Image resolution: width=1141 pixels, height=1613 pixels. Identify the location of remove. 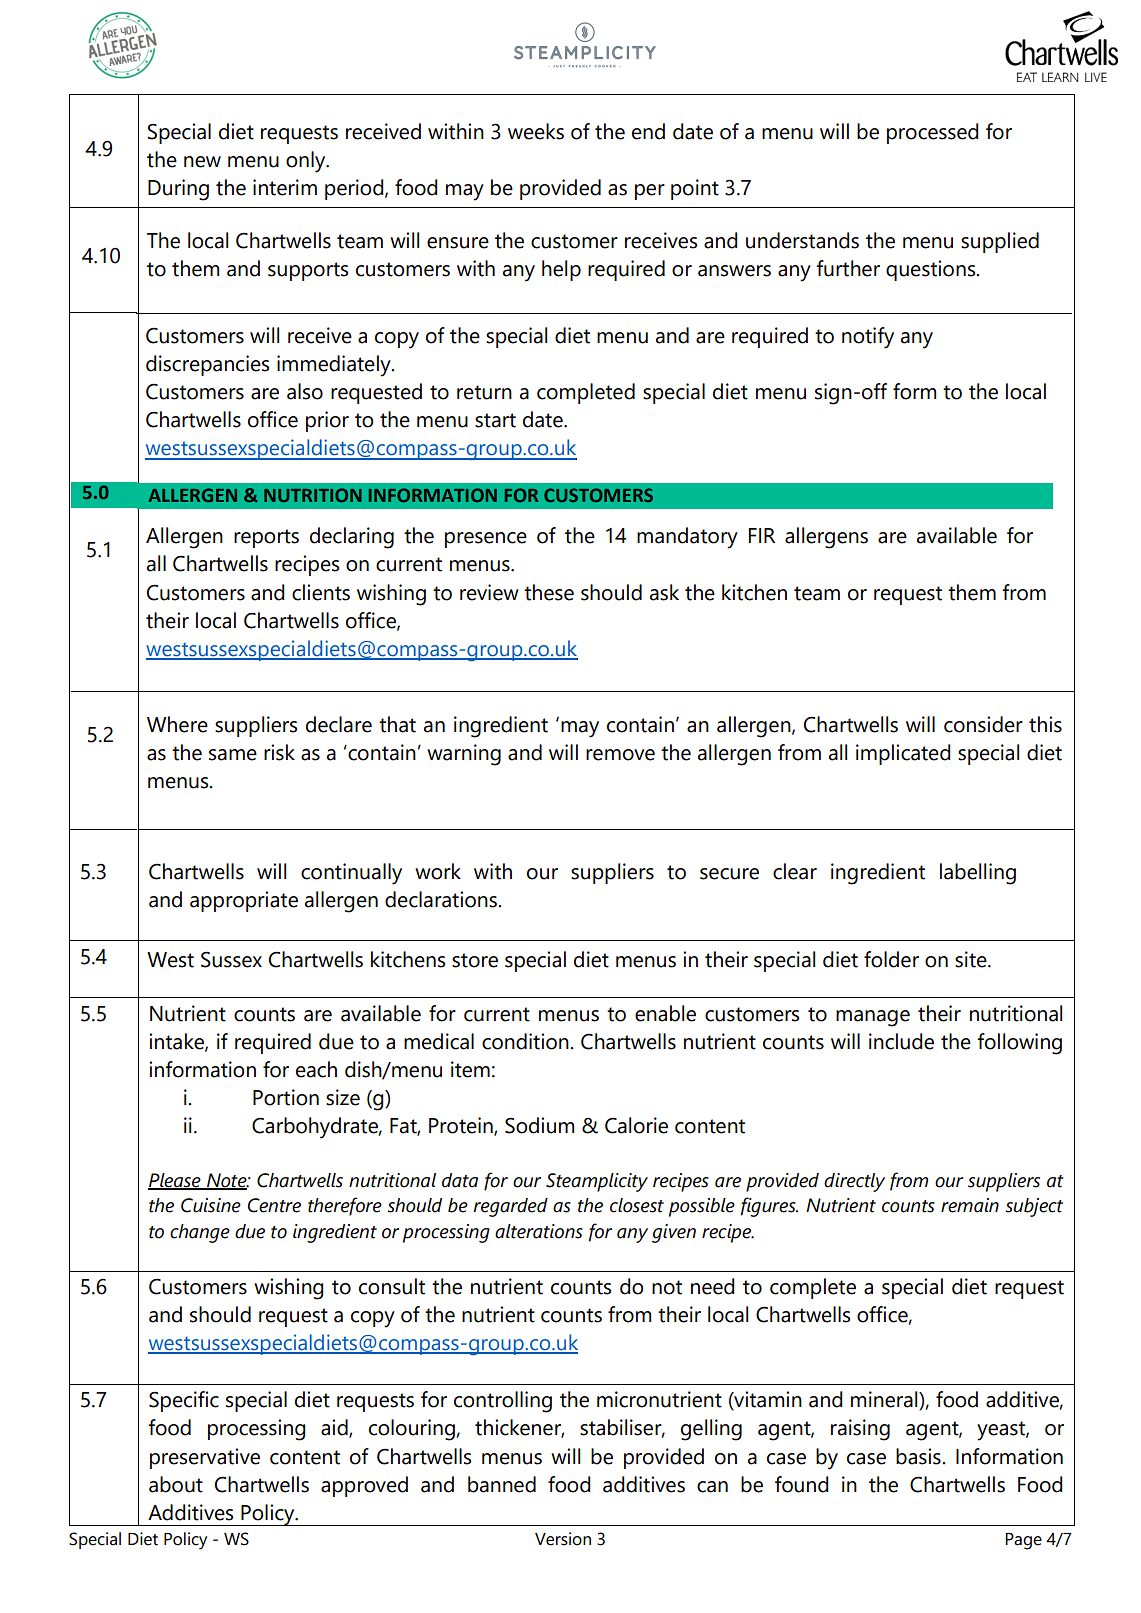
(620, 755).
